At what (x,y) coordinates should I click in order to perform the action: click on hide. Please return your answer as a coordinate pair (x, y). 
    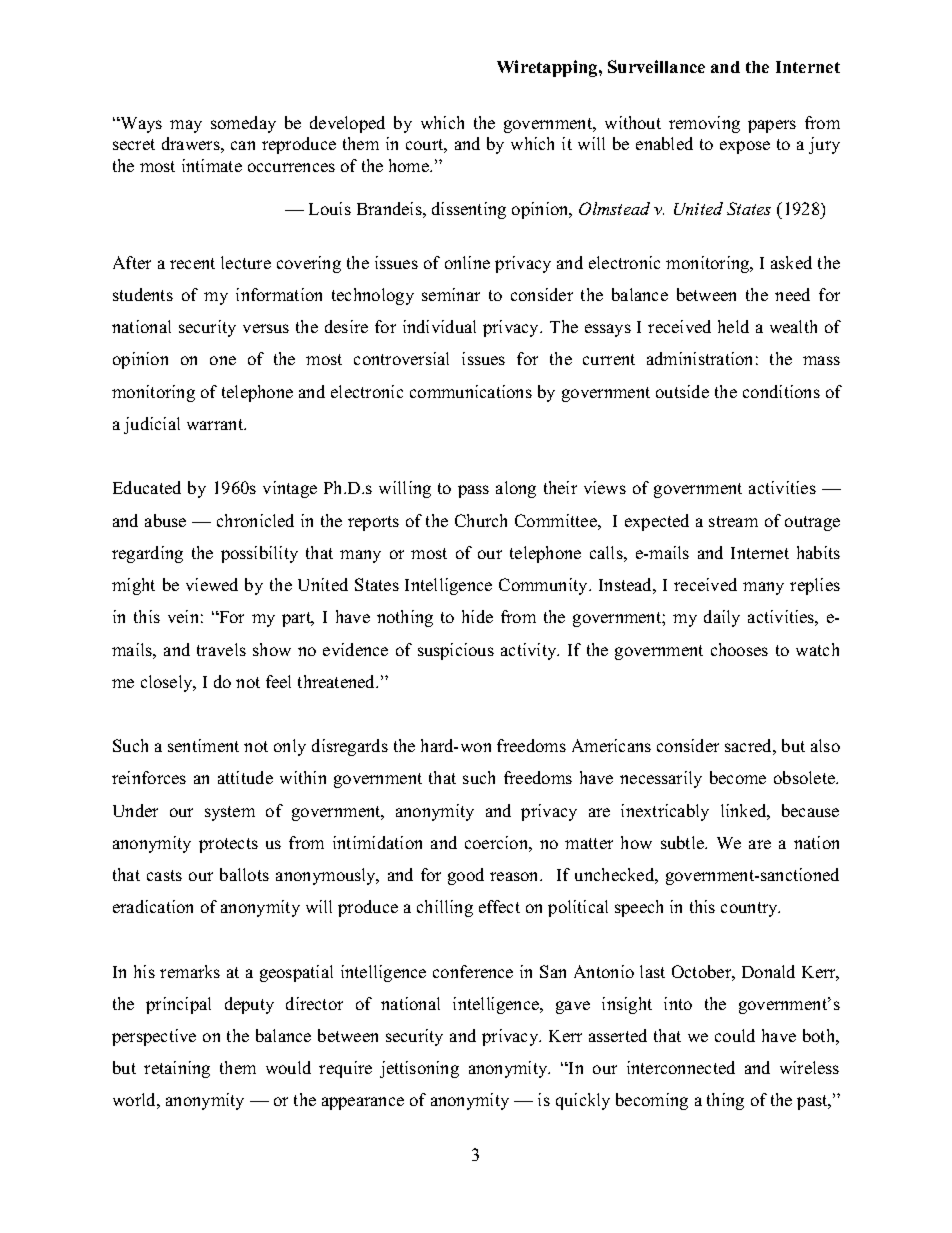
    Looking at the image, I should click on (477, 616).
